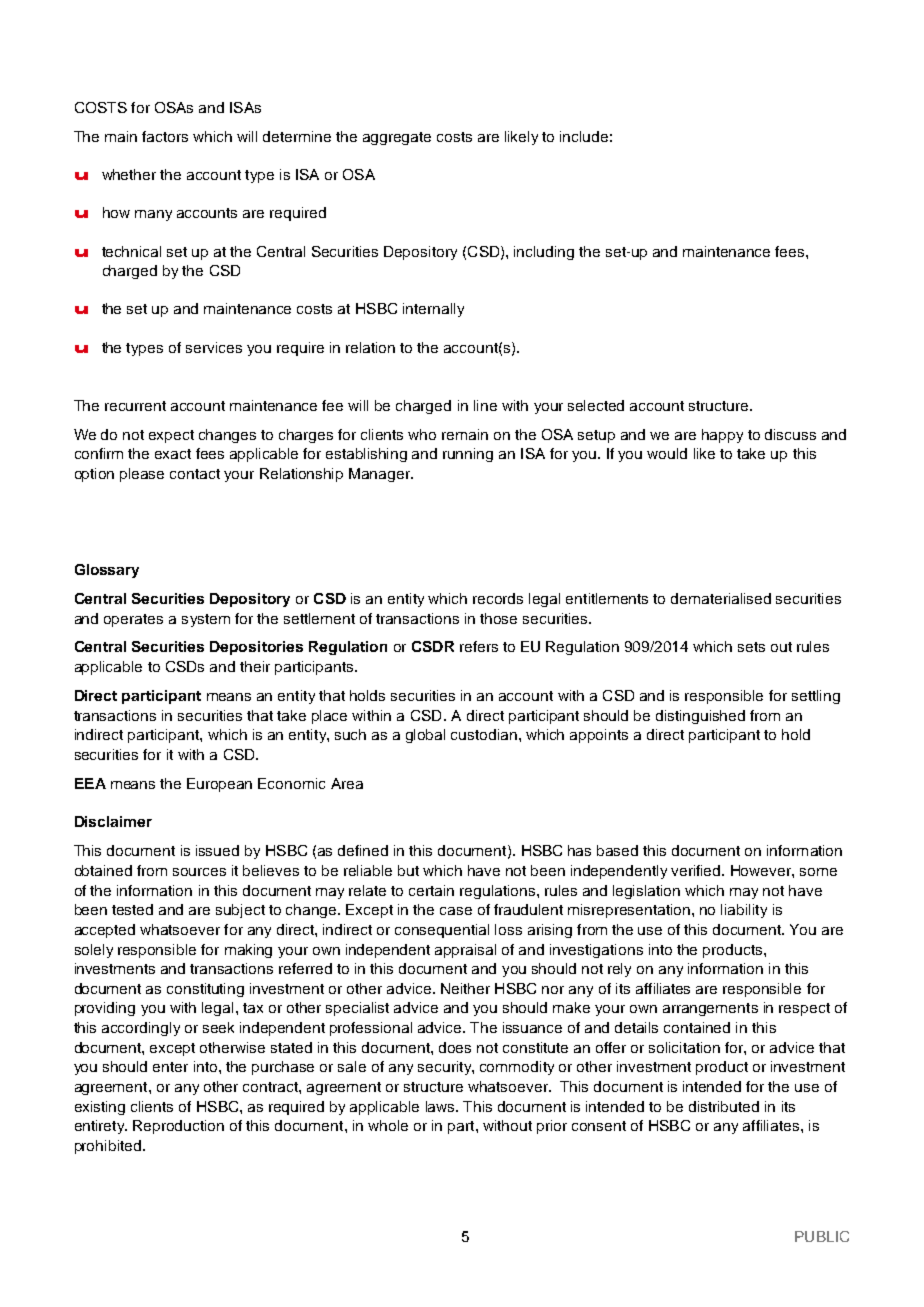 The width and height of the page is (924, 1307). What do you see at coordinates (431, 890) in the page?
I see `certain` at bounding box center [431, 890].
